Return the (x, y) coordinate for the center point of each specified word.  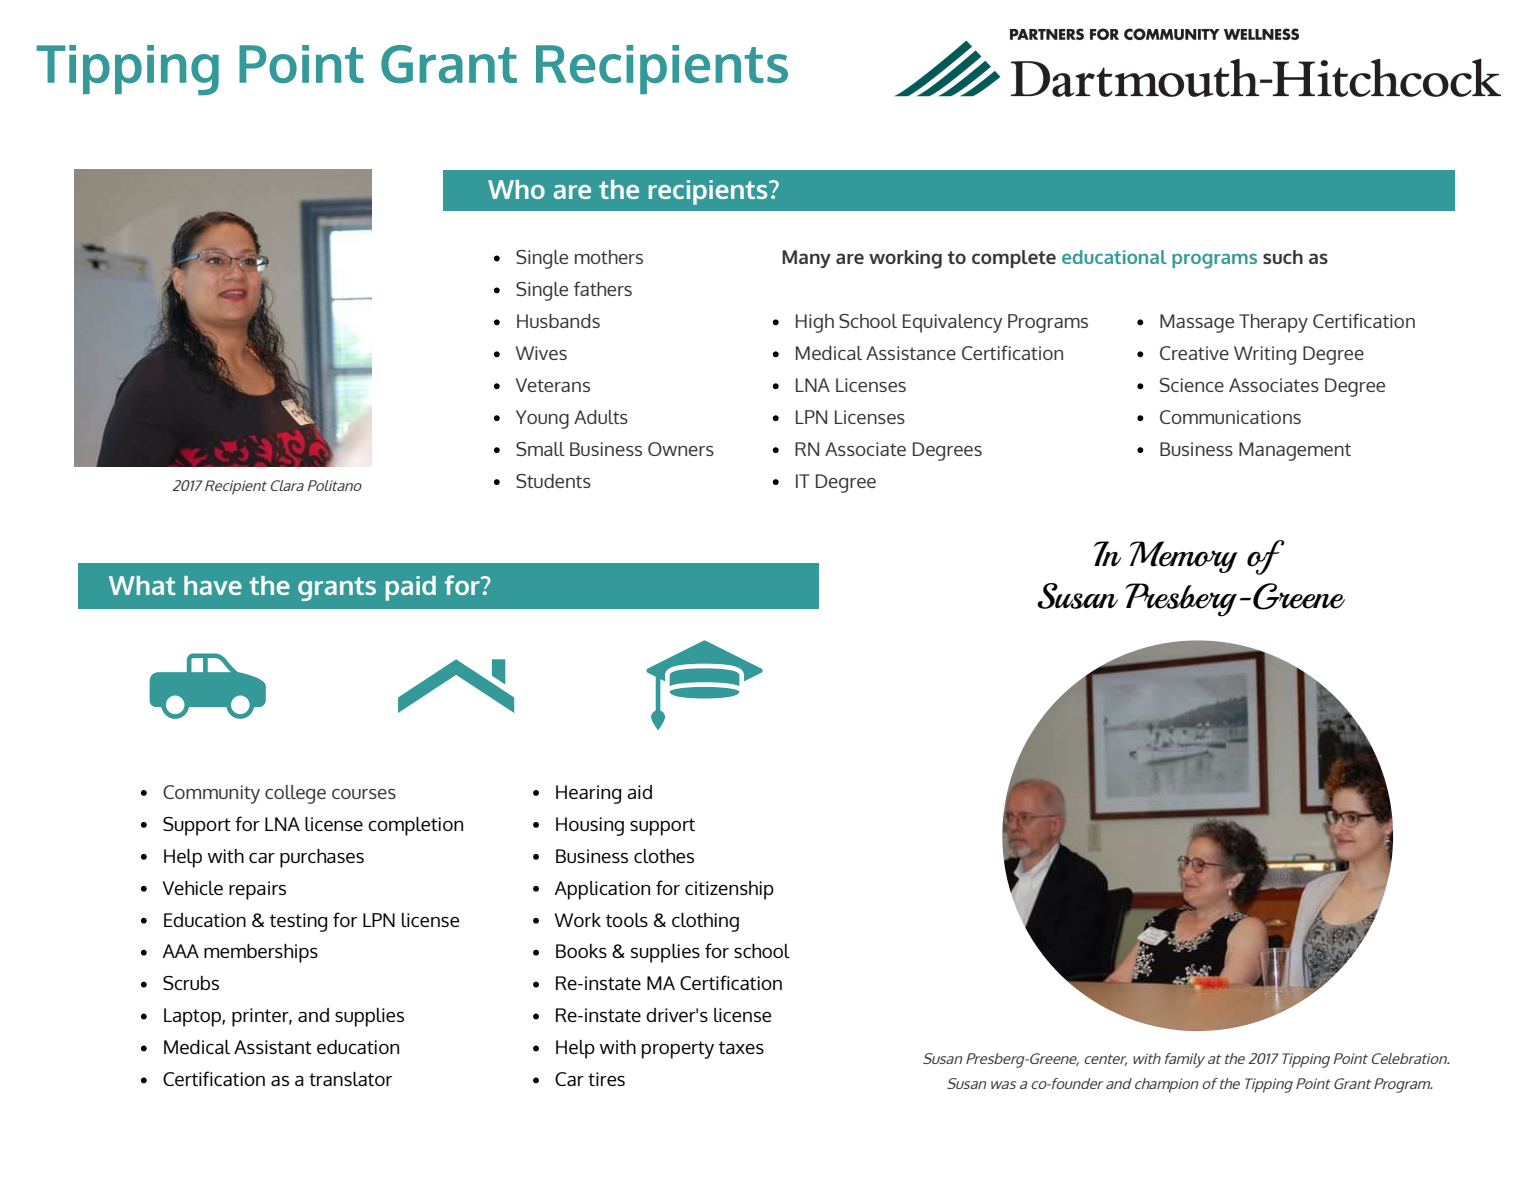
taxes (741, 1047)
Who (516, 189)
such (1283, 257)
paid (411, 588)
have (213, 585)
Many (806, 259)
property (678, 1050)
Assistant (273, 1047)
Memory (1184, 557)
